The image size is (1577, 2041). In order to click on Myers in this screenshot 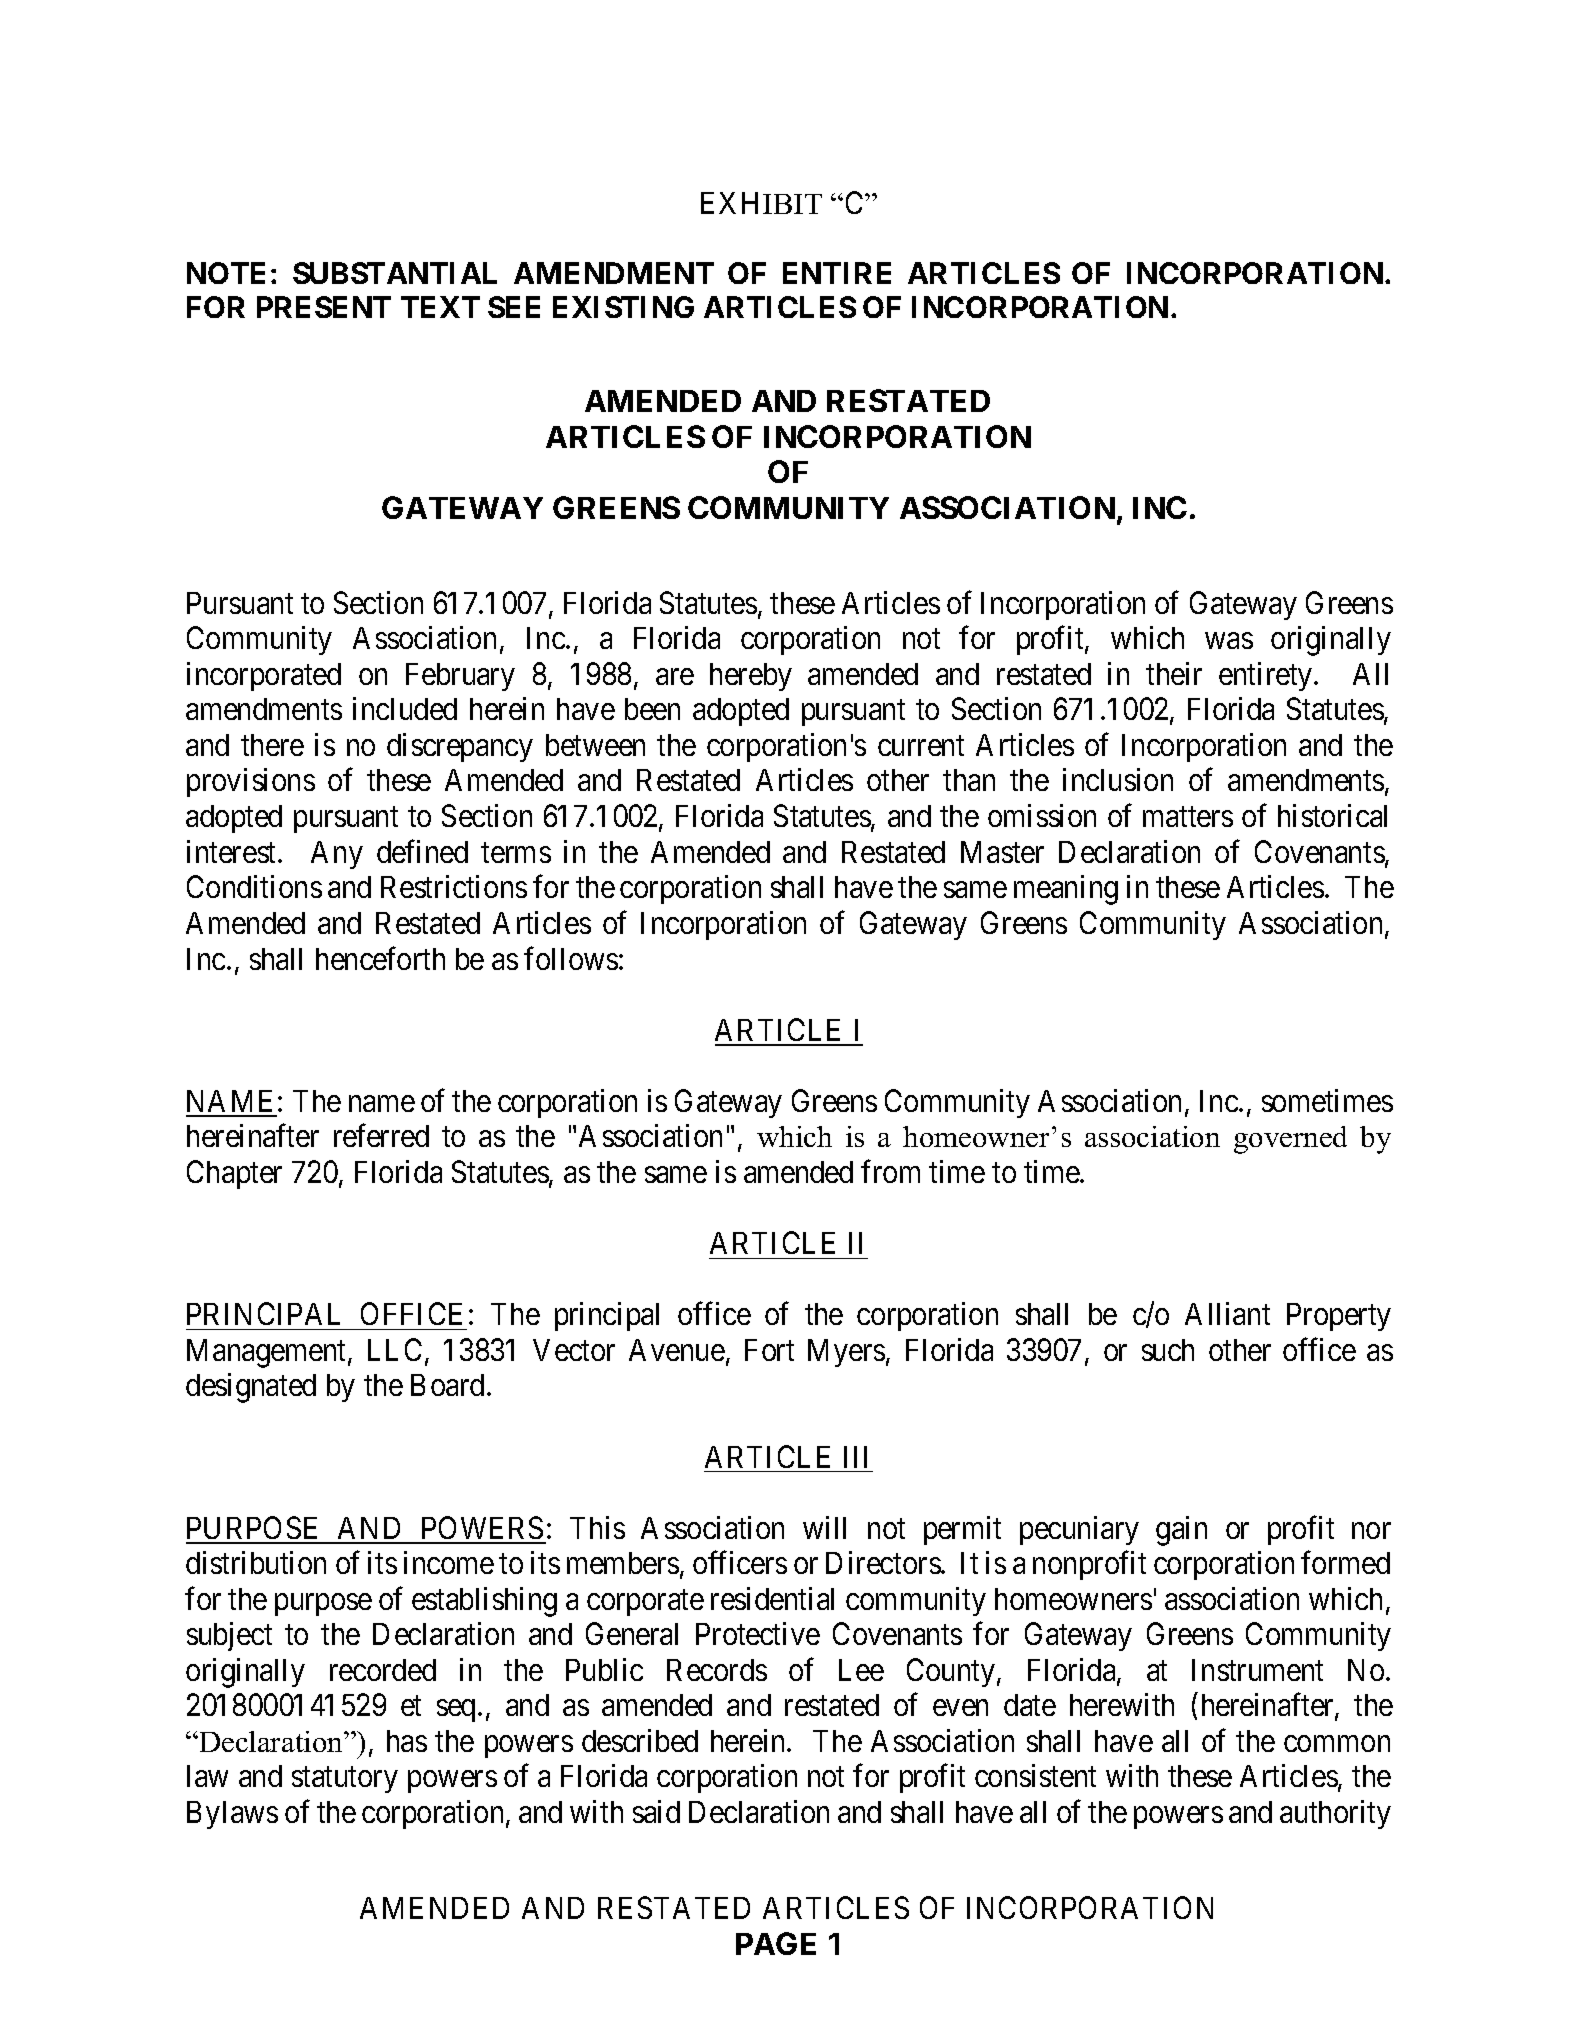, I will do `click(846, 1353)`.
